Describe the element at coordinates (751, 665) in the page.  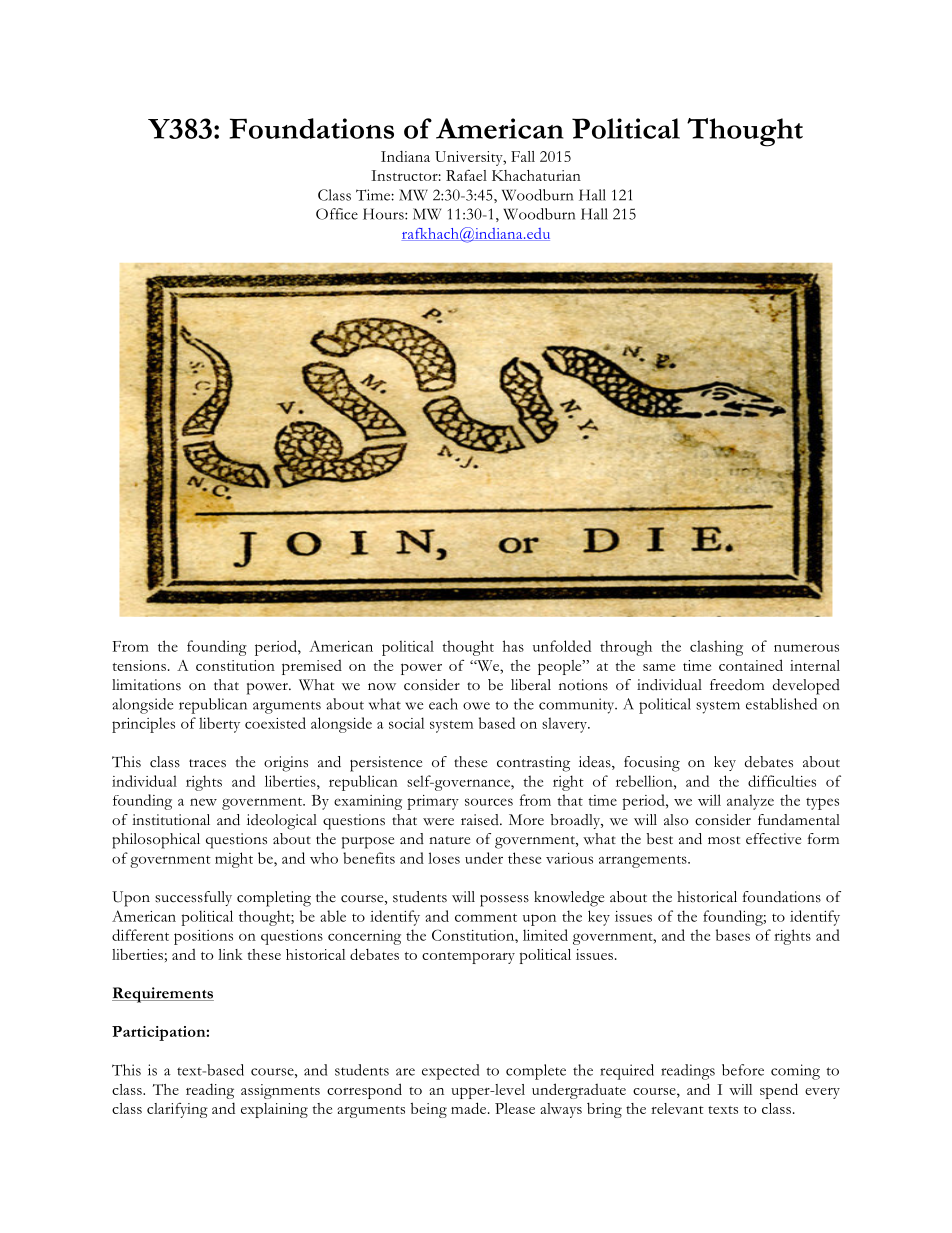
I see `contained` at that location.
